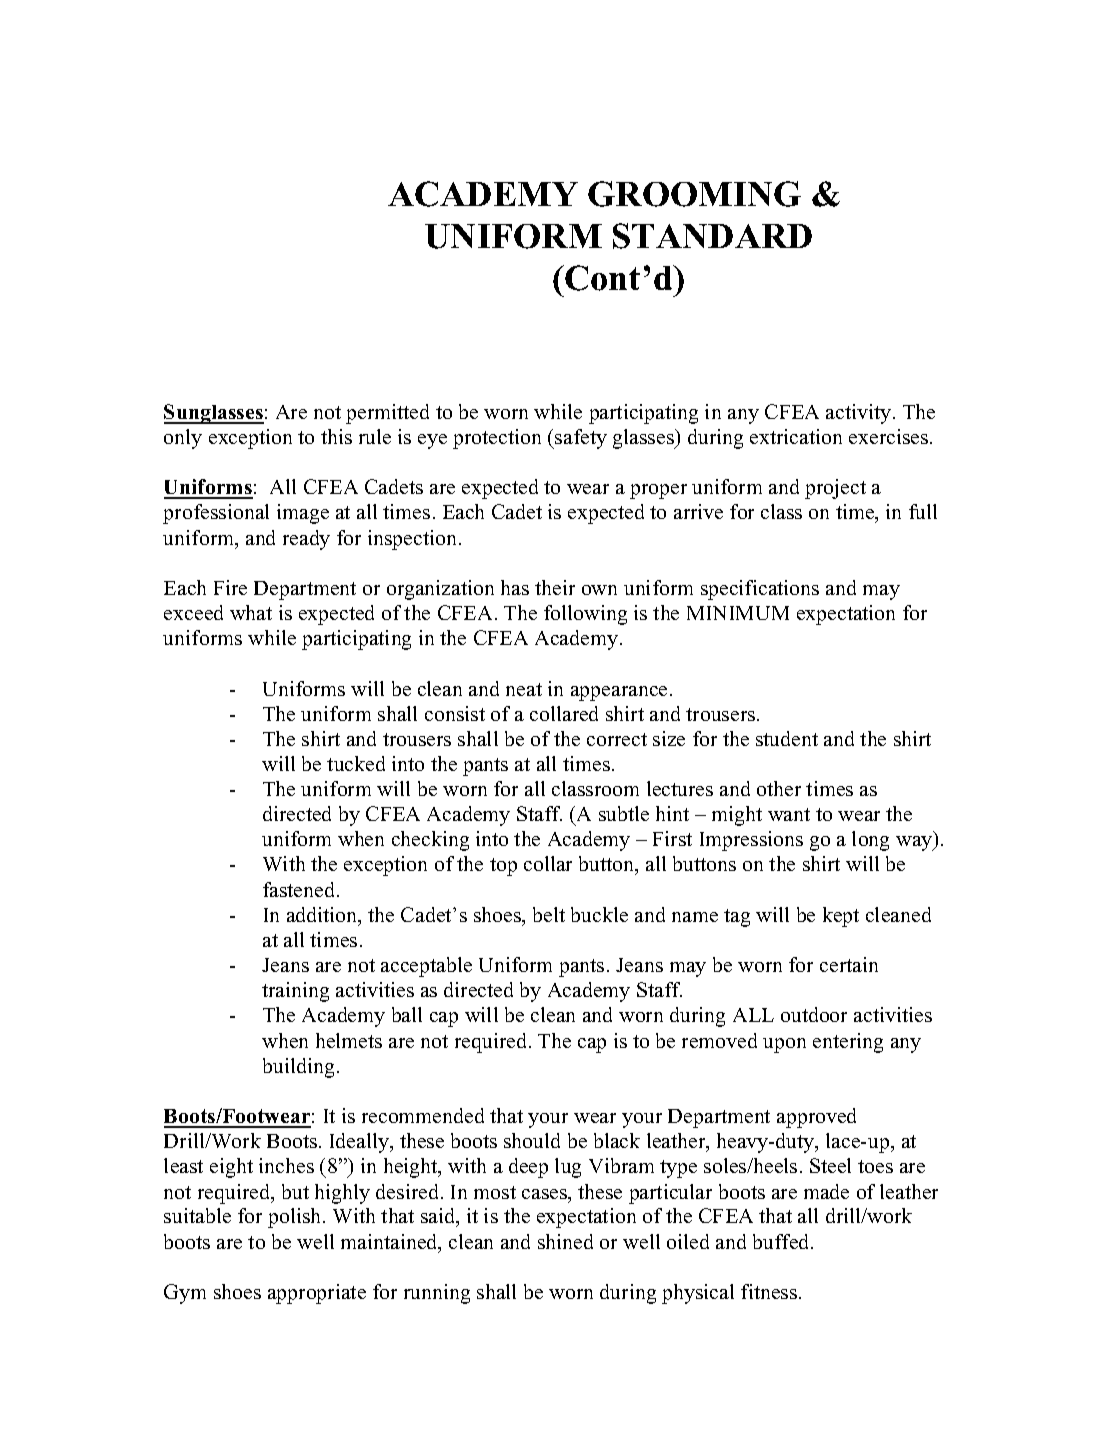  What do you see at coordinates (300, 889) in the image?
I see `fastened` at bounding box center [300, 889].
